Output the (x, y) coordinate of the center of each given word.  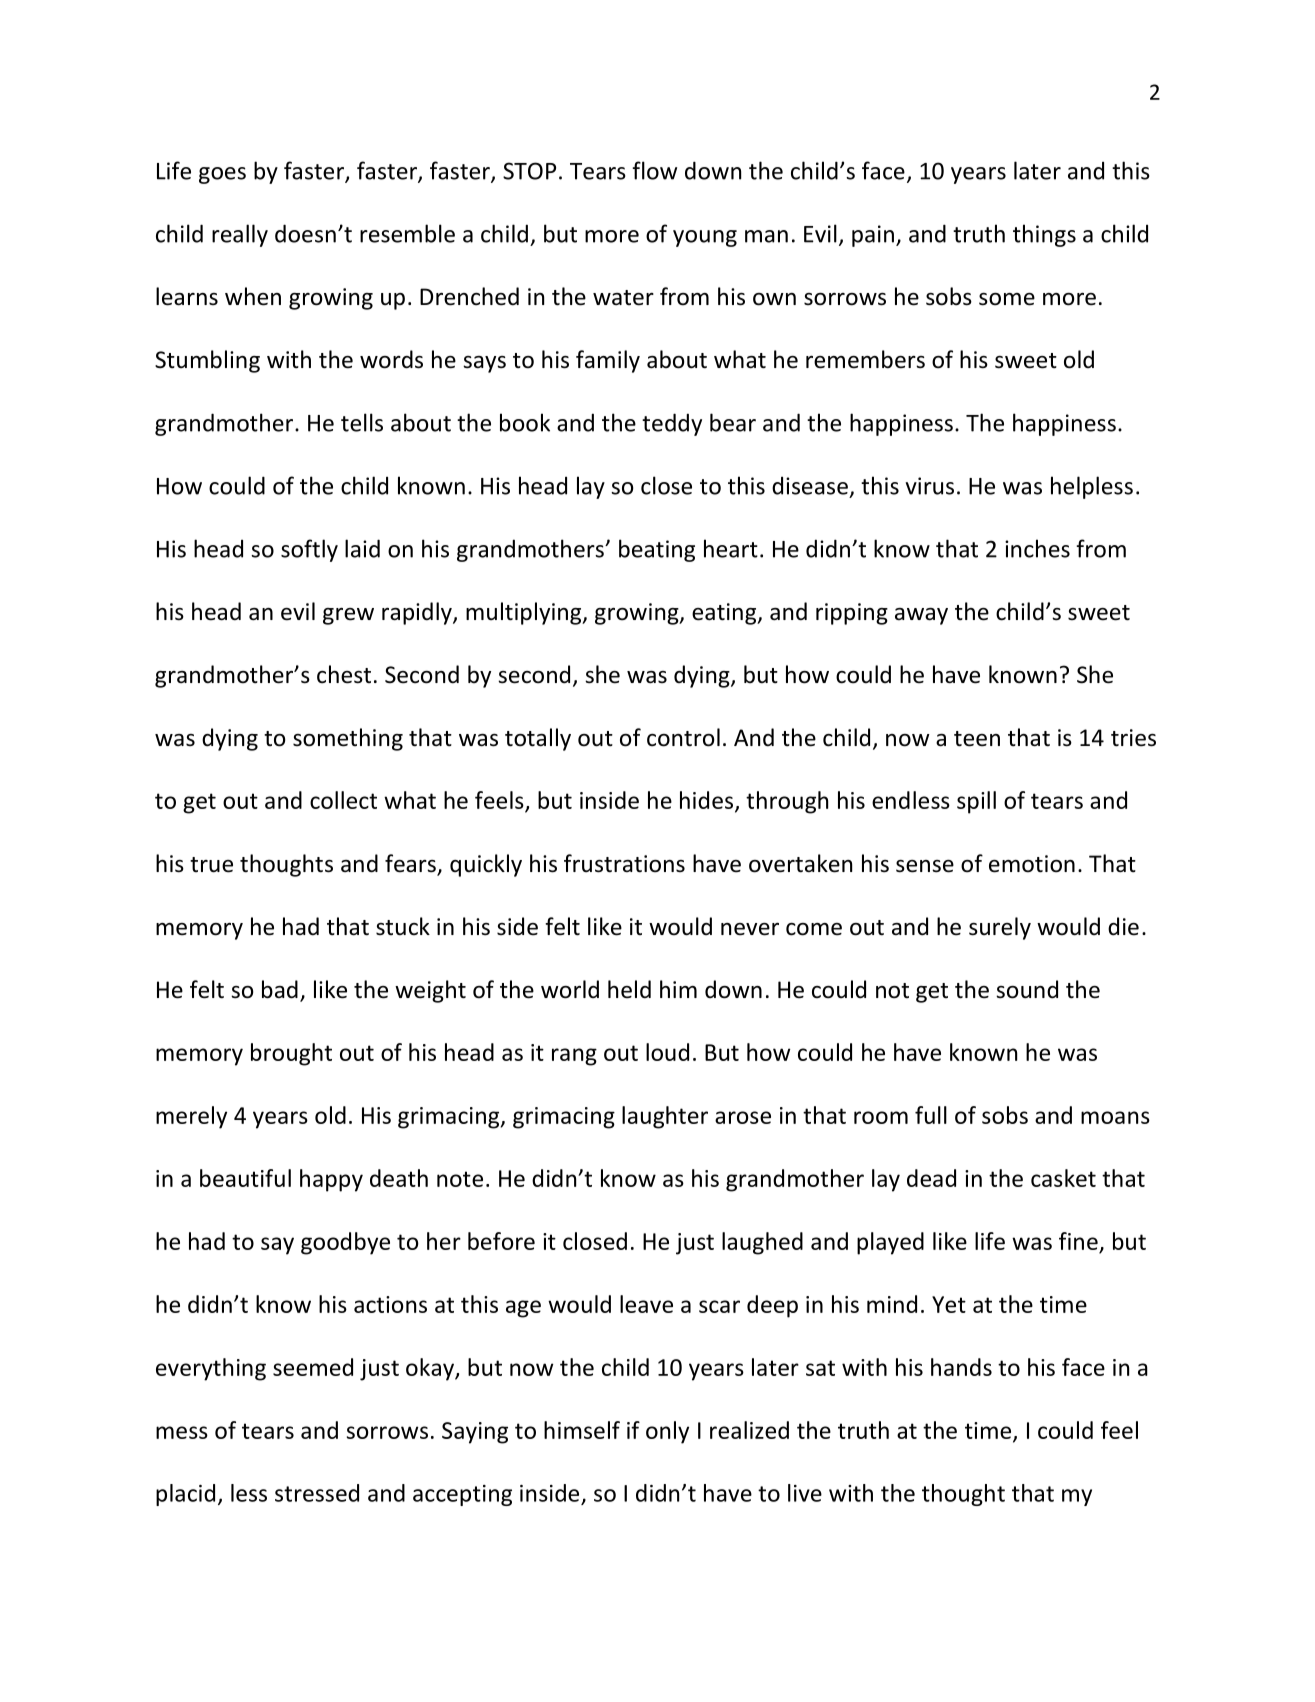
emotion (1032, 864)
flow (654, 170)
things (1044, 235)
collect (343, 800)
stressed (317, 1493)
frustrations (624, 863)
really (240, 235)
